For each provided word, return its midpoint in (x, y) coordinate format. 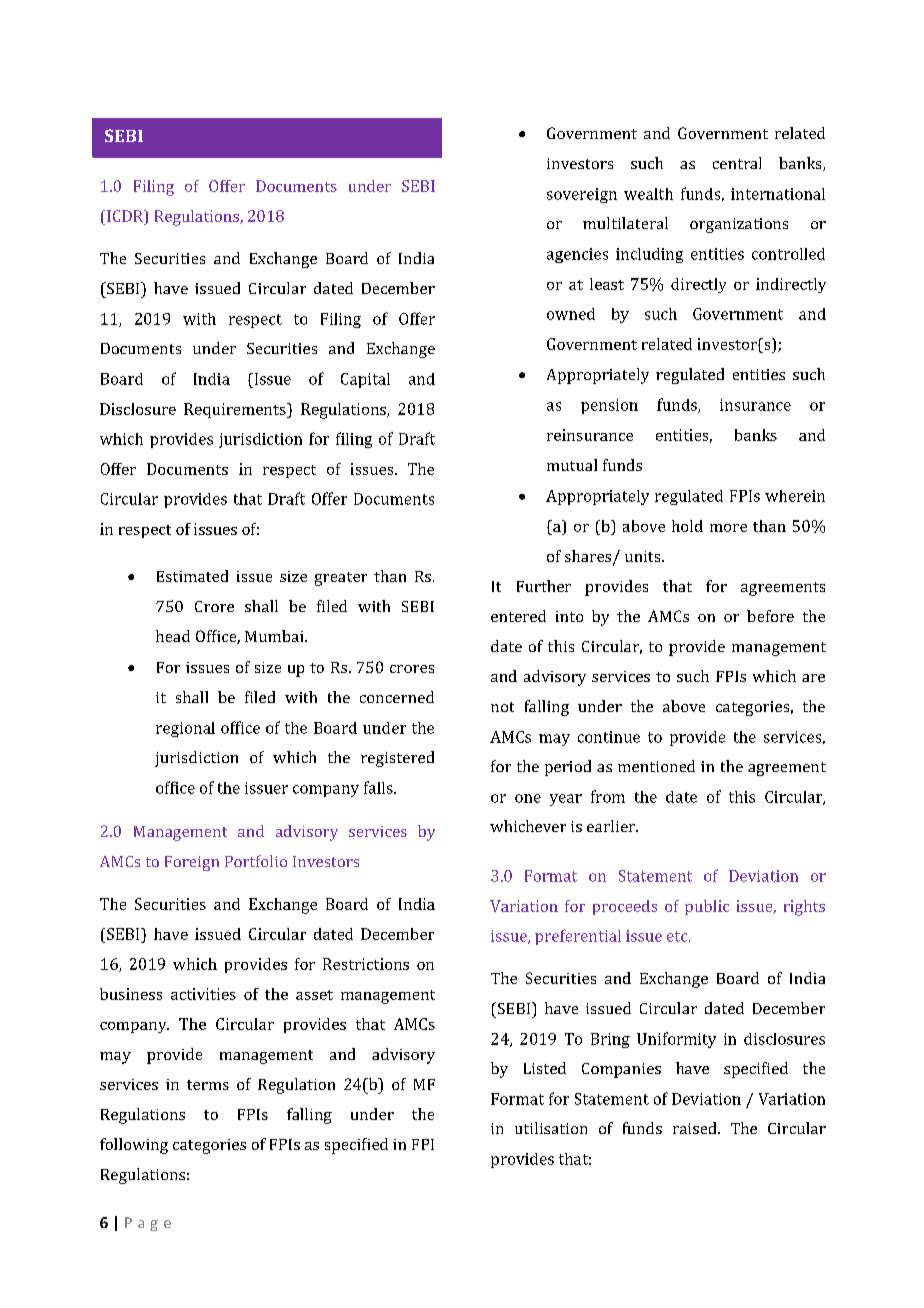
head (173, 636)
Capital (365, 380)
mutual (572, 465)
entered (518, 616)
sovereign (582, 195)
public (707, 907)
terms (208, 1085)
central (737, 163)
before (770, 616)
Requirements (236, 410)
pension (609, 406)
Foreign (192, 863)
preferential (578, 937)
